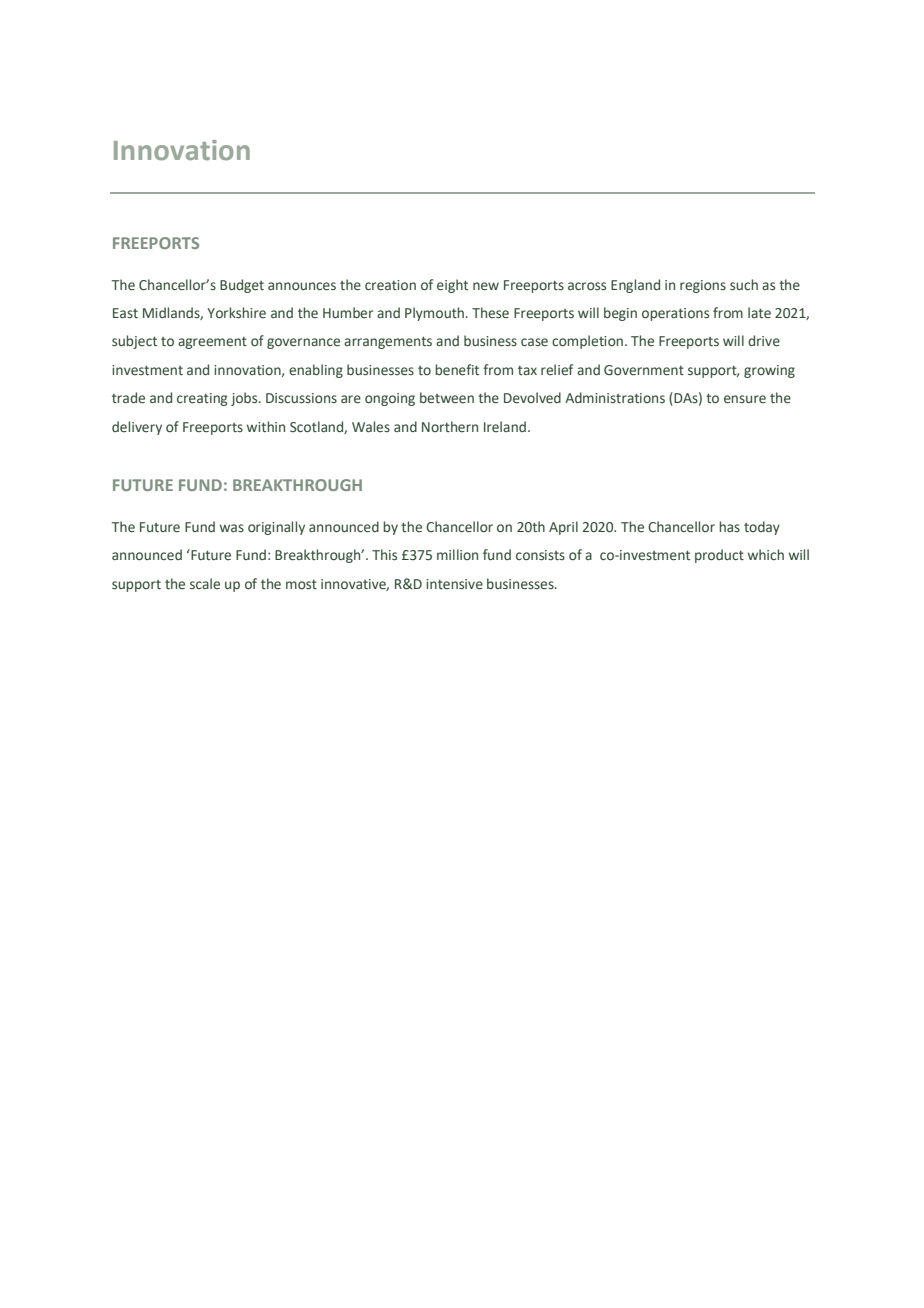 The width and height of the document is (924, 1308). I want to click on ensure, so click(745, 399).
